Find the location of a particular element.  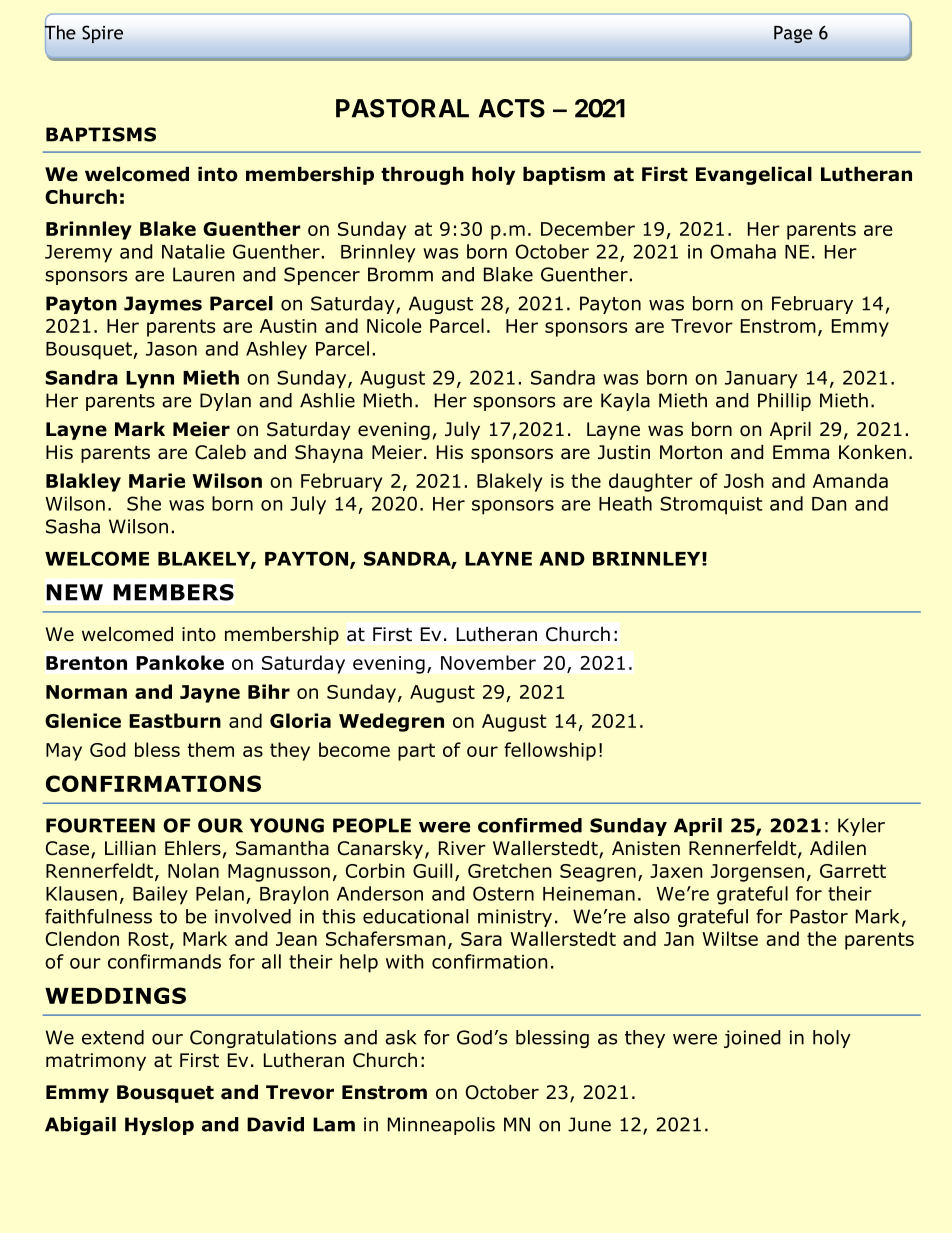

ACTS is located at coordinates (512, 108).
